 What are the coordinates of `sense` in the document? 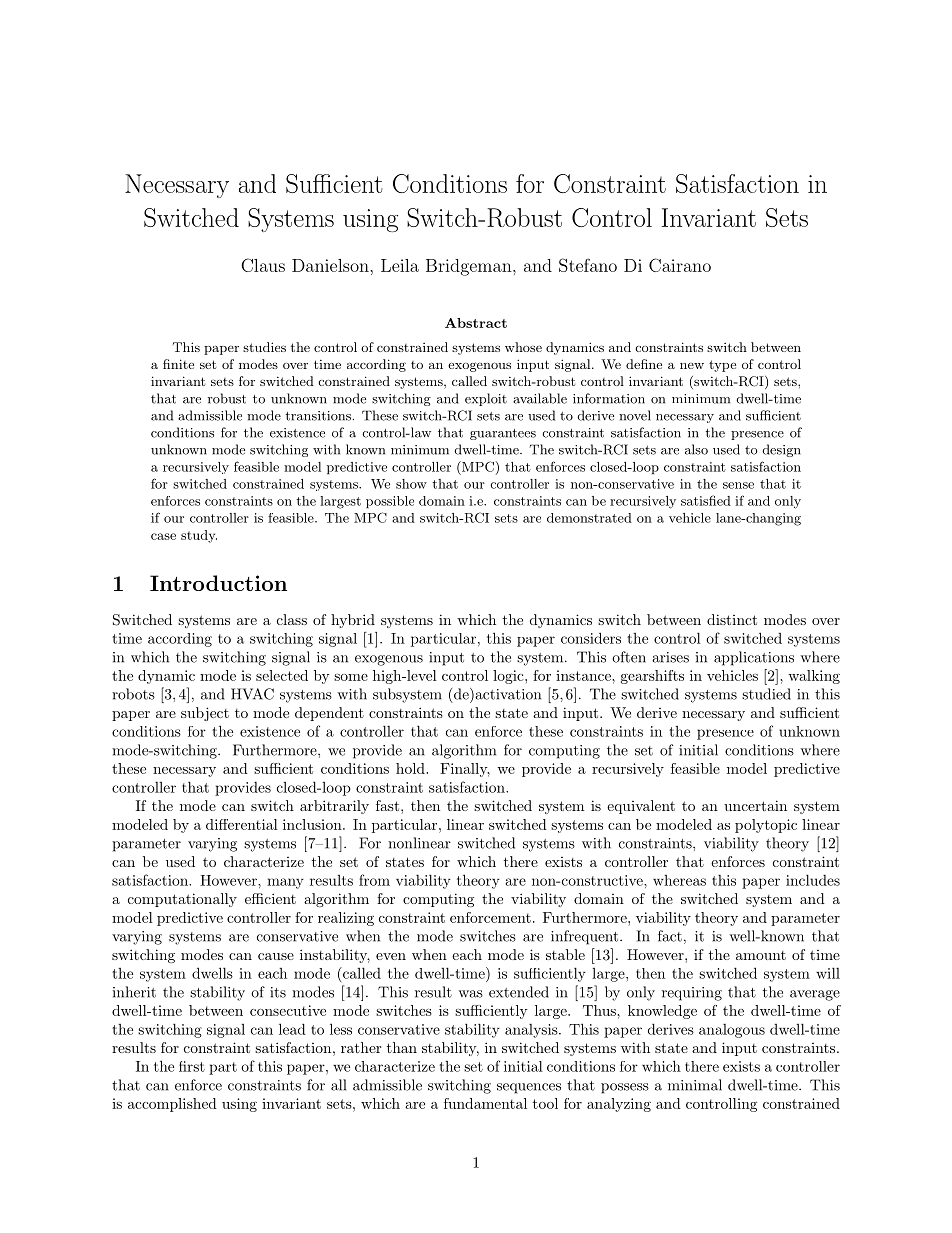 It's located at (738, 485).
